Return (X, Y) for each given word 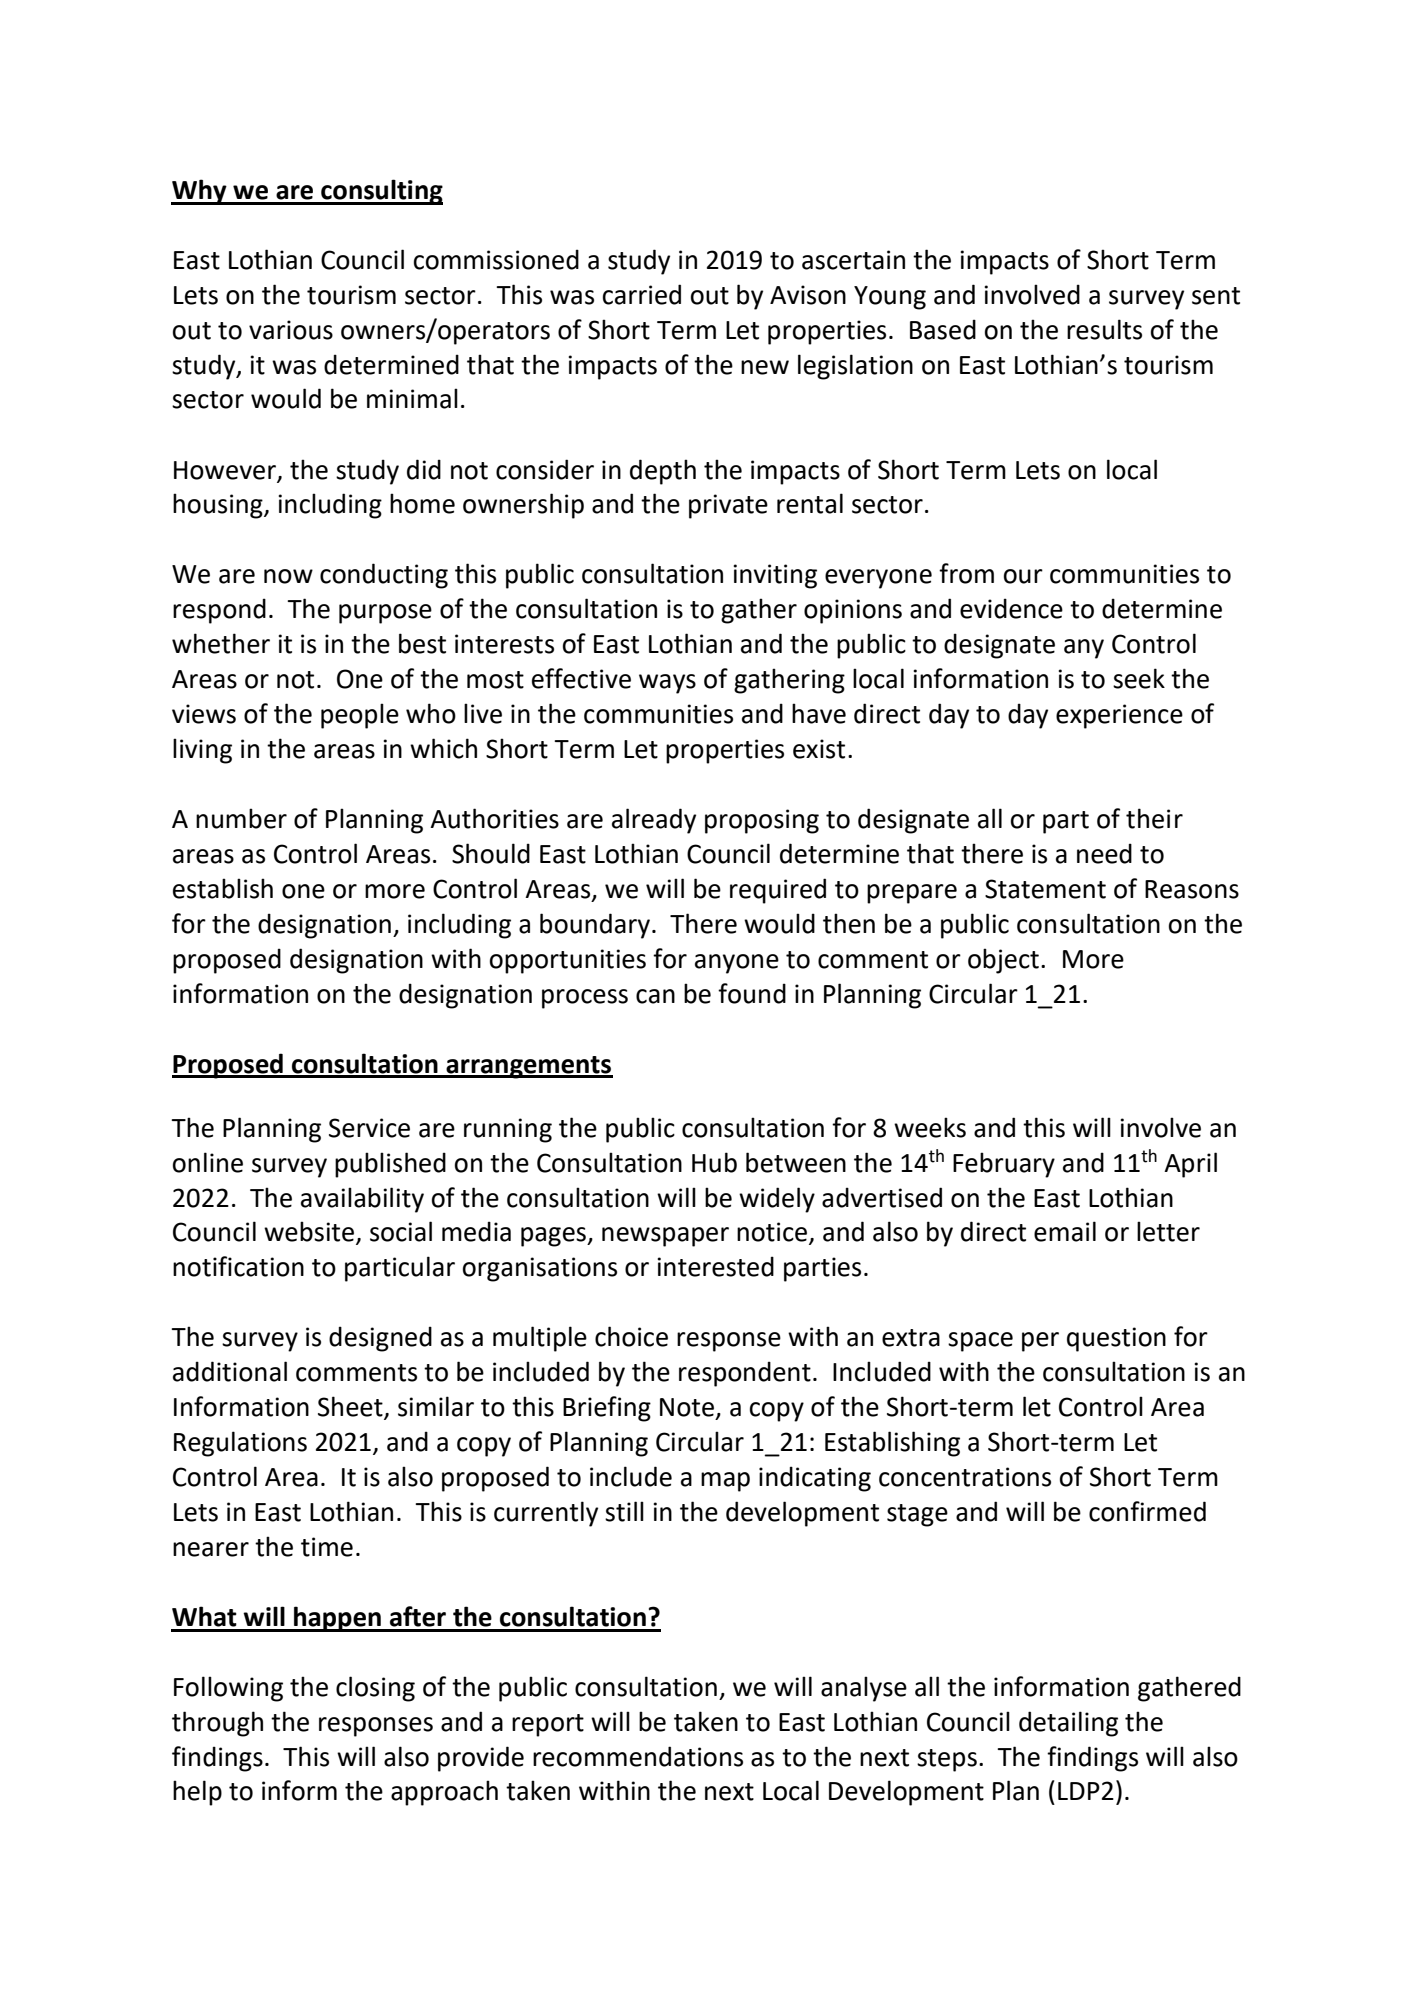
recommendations (638, 1756)
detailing (1068, 1724)
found (752, 993)
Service (369, 1128)
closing (375, 1689)
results (1104, 329)
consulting (381, 192)
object (1003, 961)
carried (642, 294)
